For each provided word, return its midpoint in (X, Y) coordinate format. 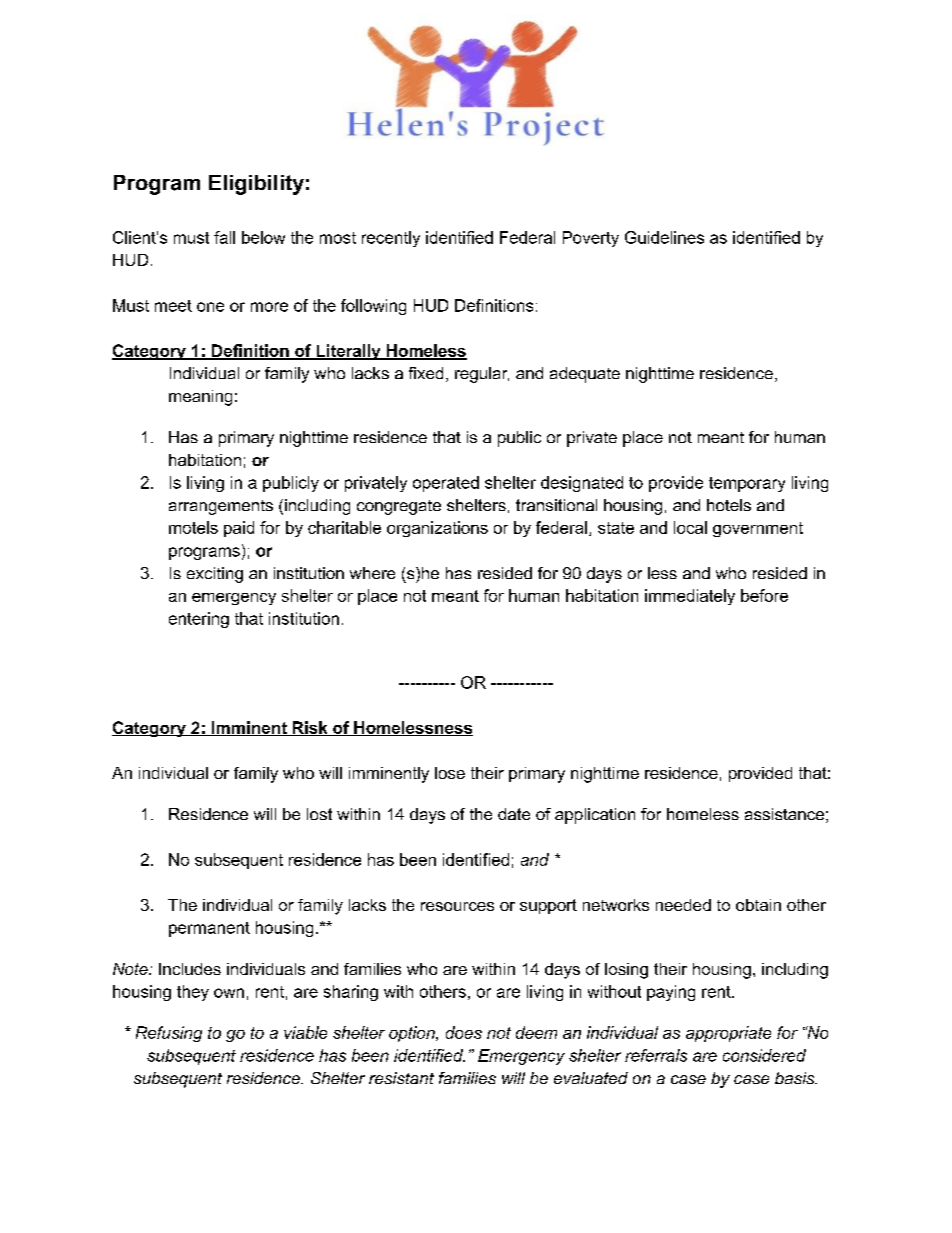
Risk (310, 728)
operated (446, 484)
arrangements (221, 507)
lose (450, 773)
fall (224, 237)
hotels (729, 505)
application (595, 816)
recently (391, 239)
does (464, 1032)
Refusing (169, 1034)
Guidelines (664, 237)
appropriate (728, 1034)
